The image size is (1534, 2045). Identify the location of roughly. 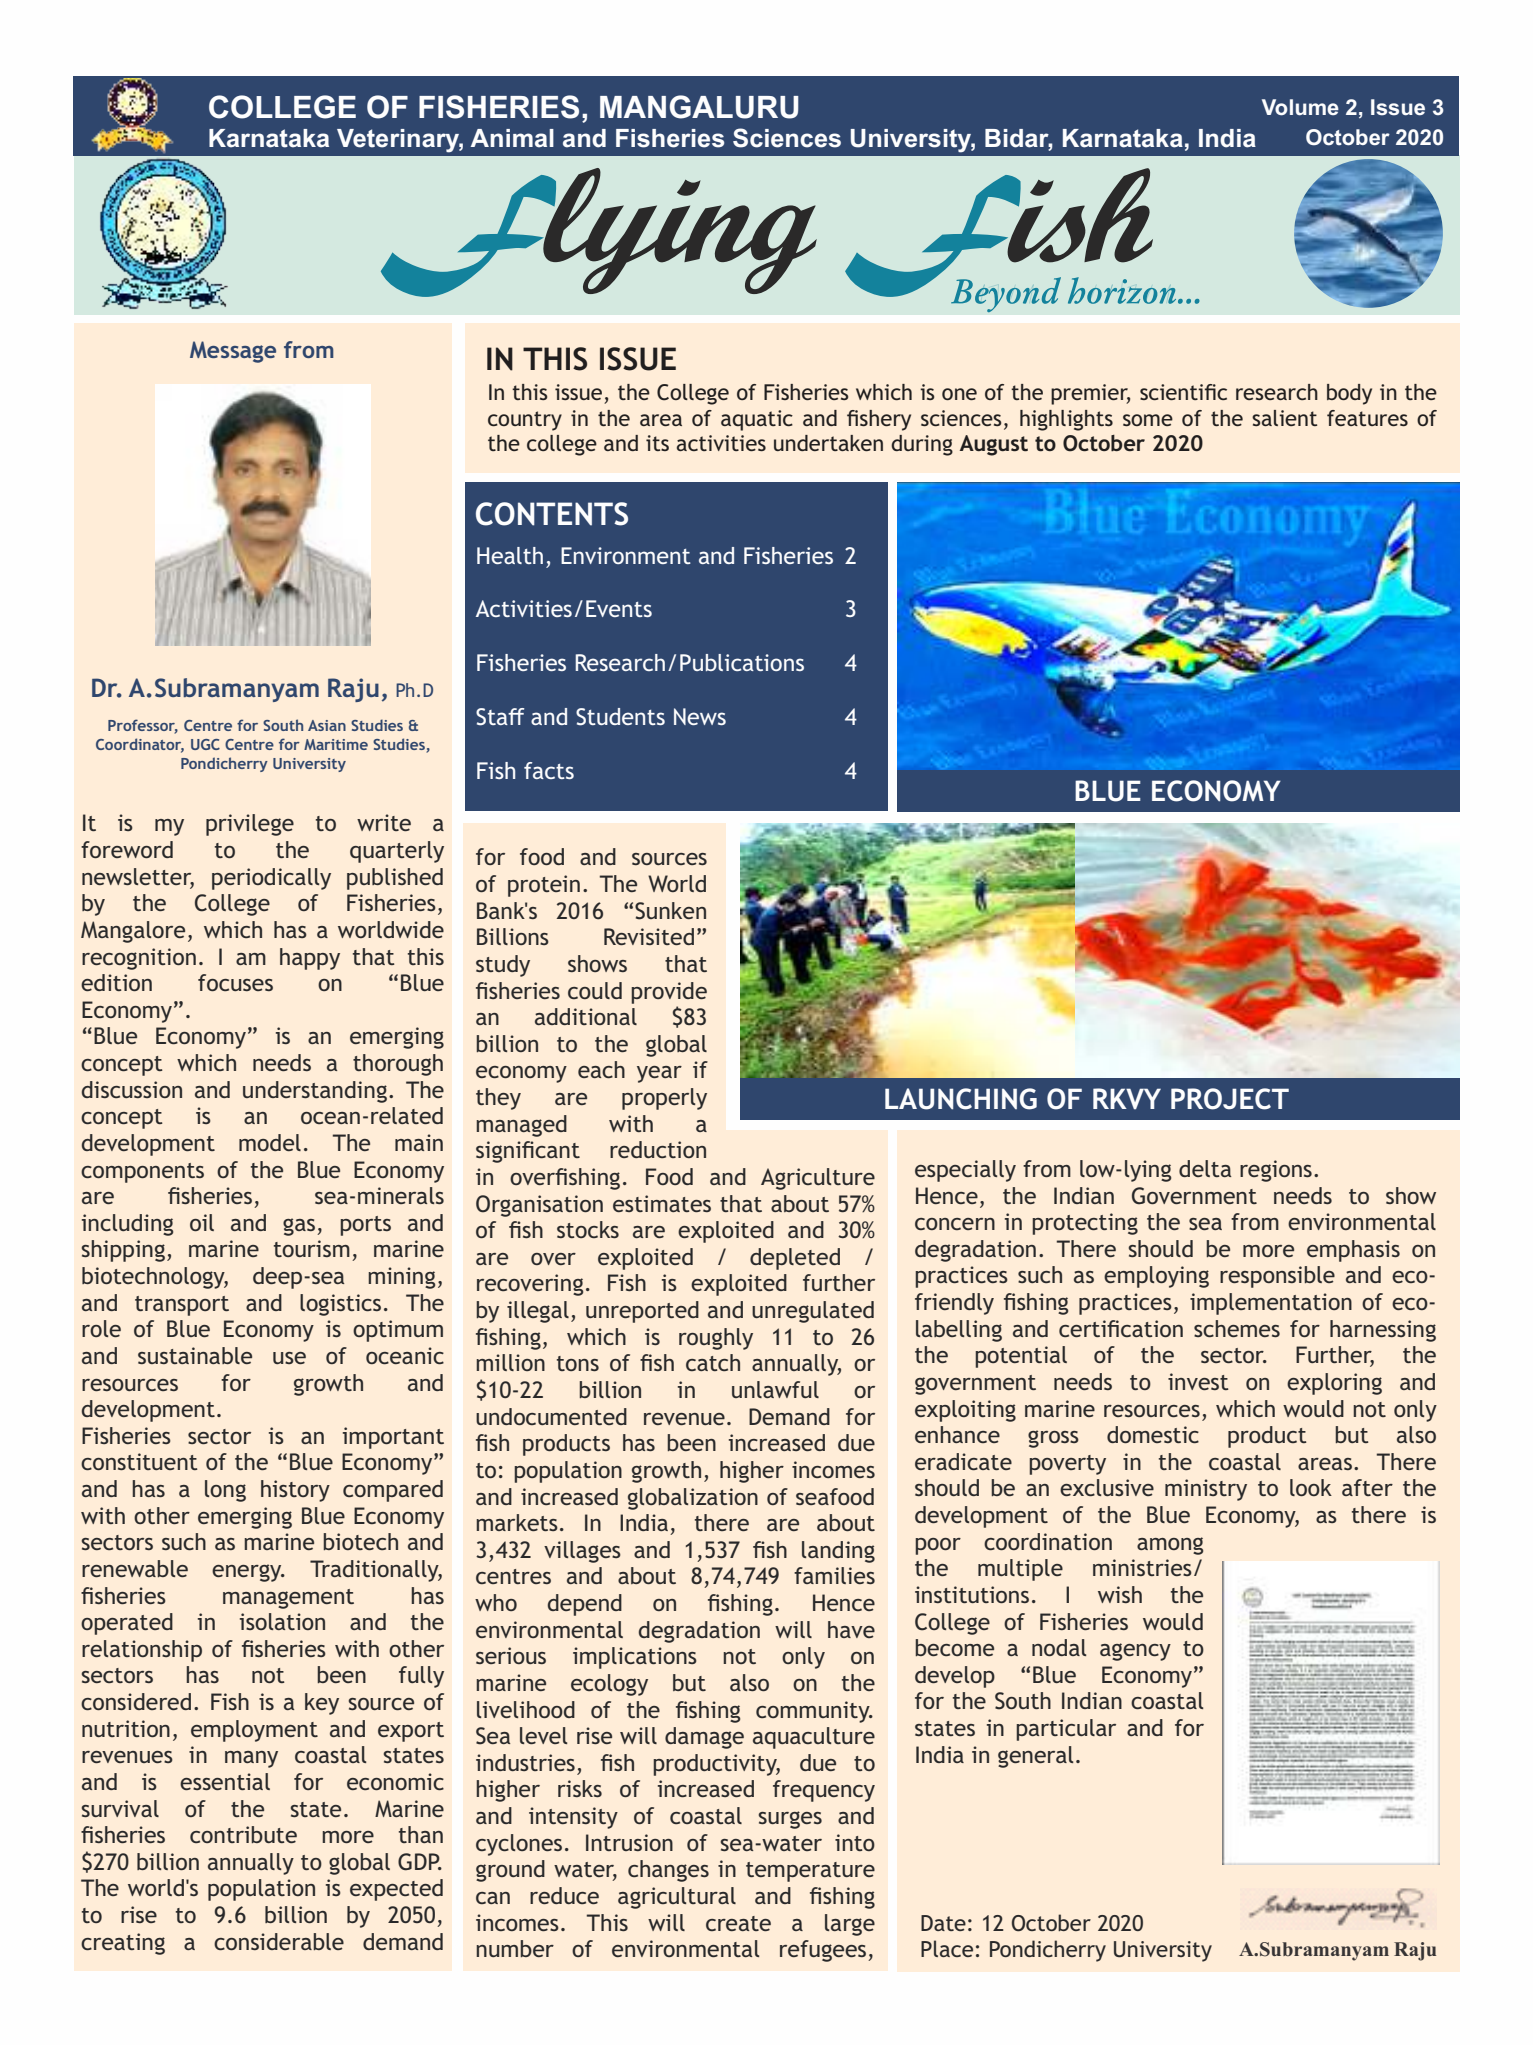
(716, 1339).
